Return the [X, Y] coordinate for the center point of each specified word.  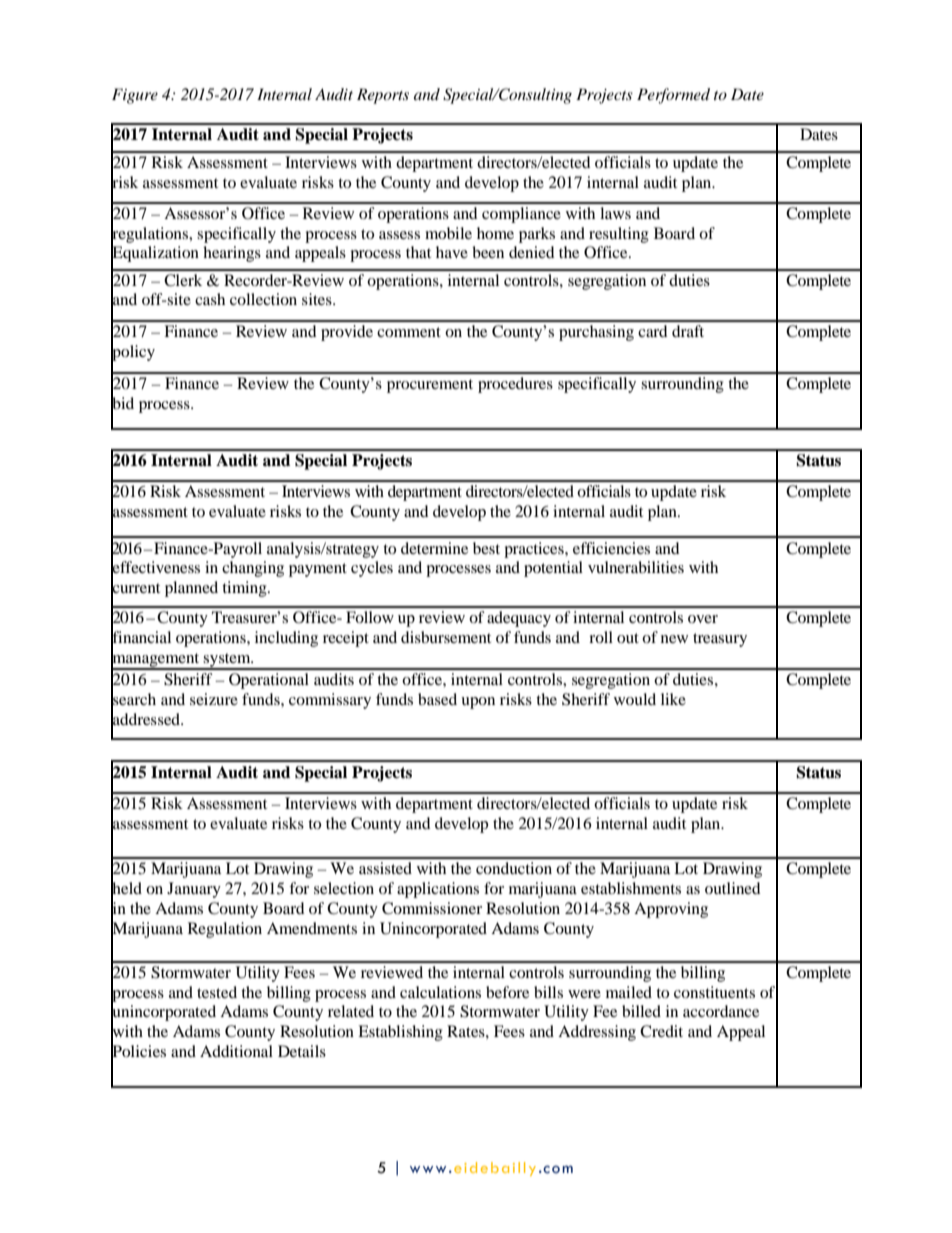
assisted [385, 868]
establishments [631, 888]
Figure [135, 96]
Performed [673, 96]
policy [133, 353]
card [653, 331]
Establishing [400, 1033]
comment [409, 332]
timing [245, 589]
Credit [661, 1031]
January [194, 890]
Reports [383, 96]
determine [434, 548]
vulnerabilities [636, 567]
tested [217, 992]
